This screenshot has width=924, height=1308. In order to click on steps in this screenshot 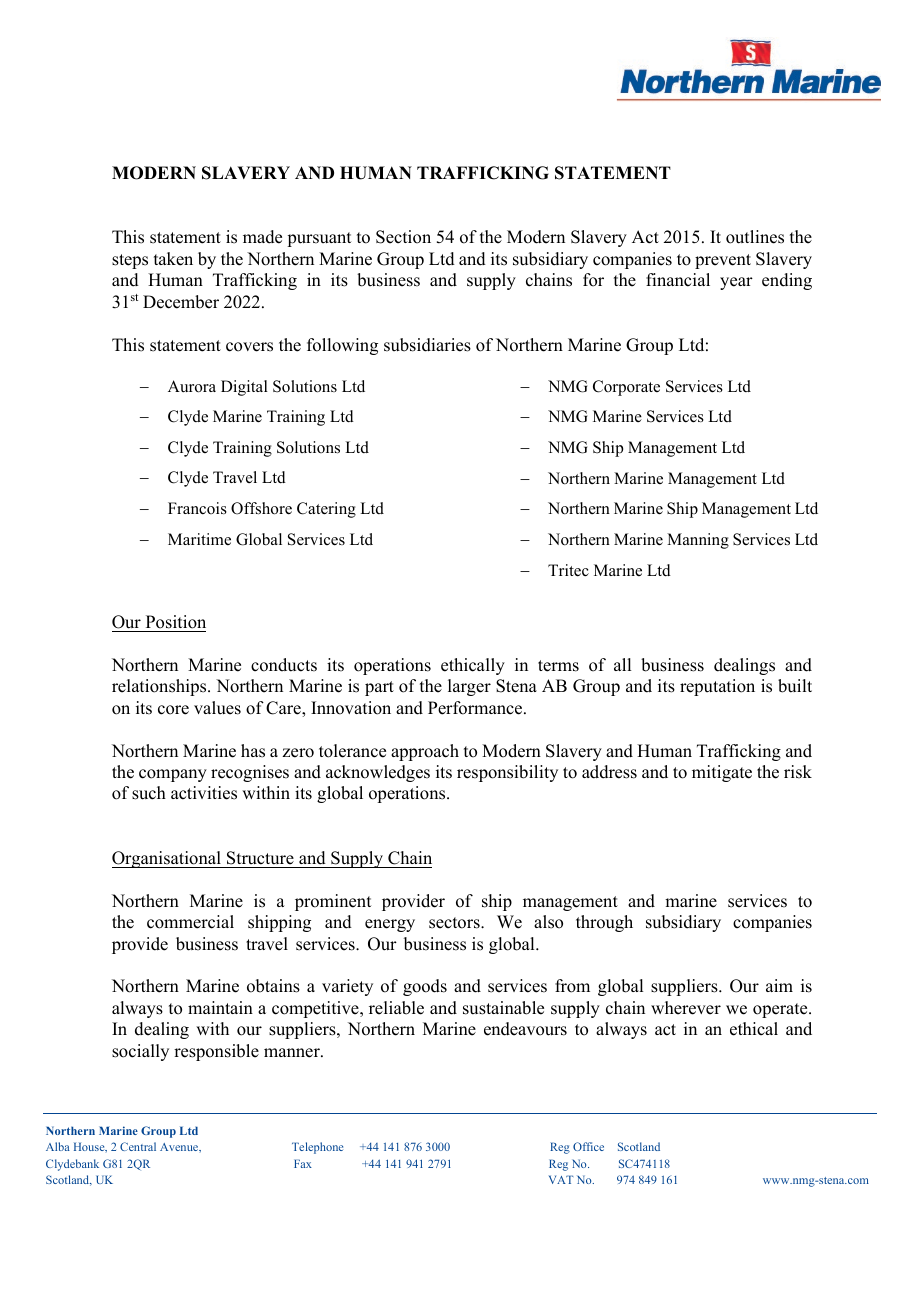, I will do `click(130, 261)`.
